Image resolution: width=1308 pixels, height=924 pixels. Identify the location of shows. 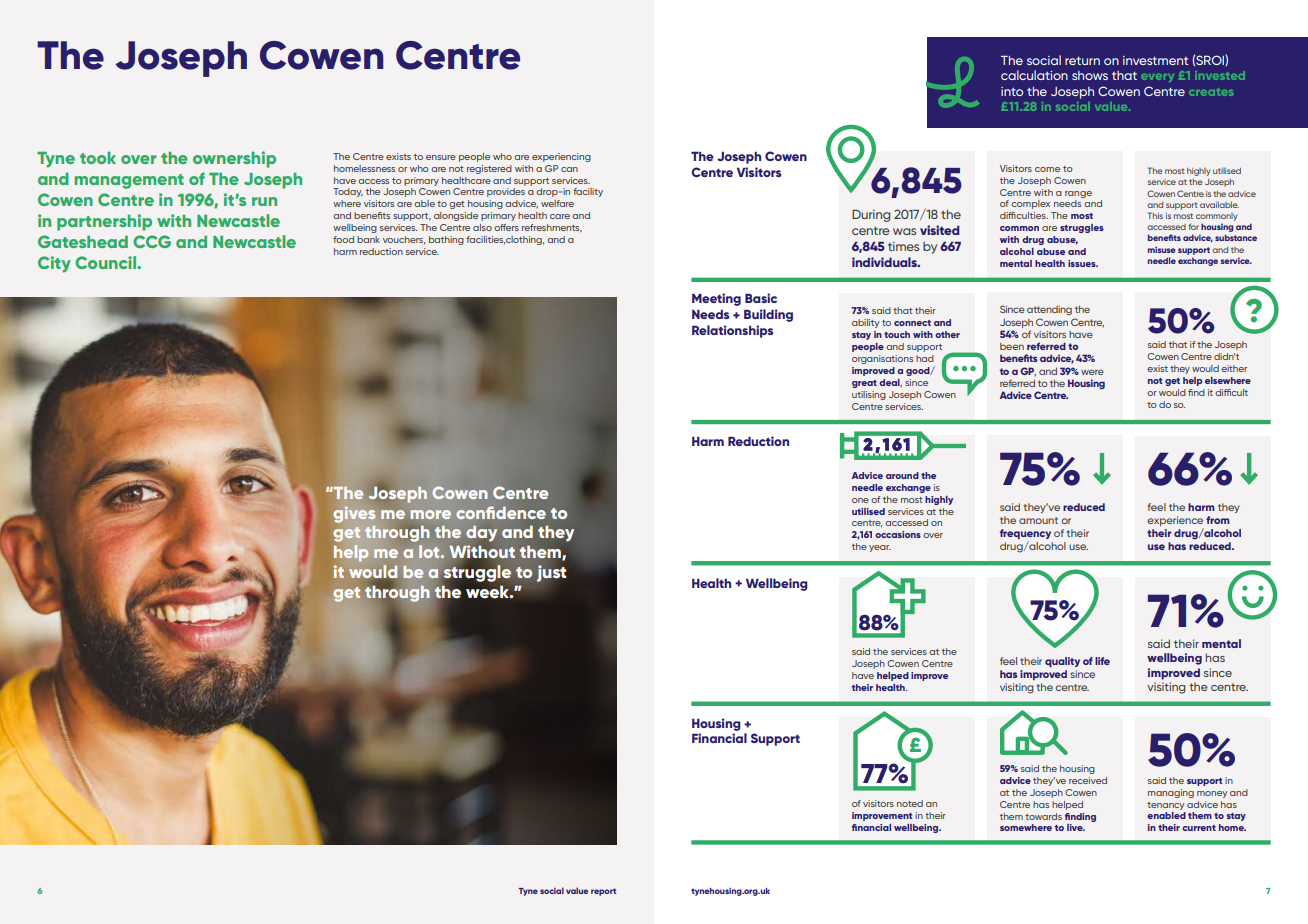
(1090, 75).
